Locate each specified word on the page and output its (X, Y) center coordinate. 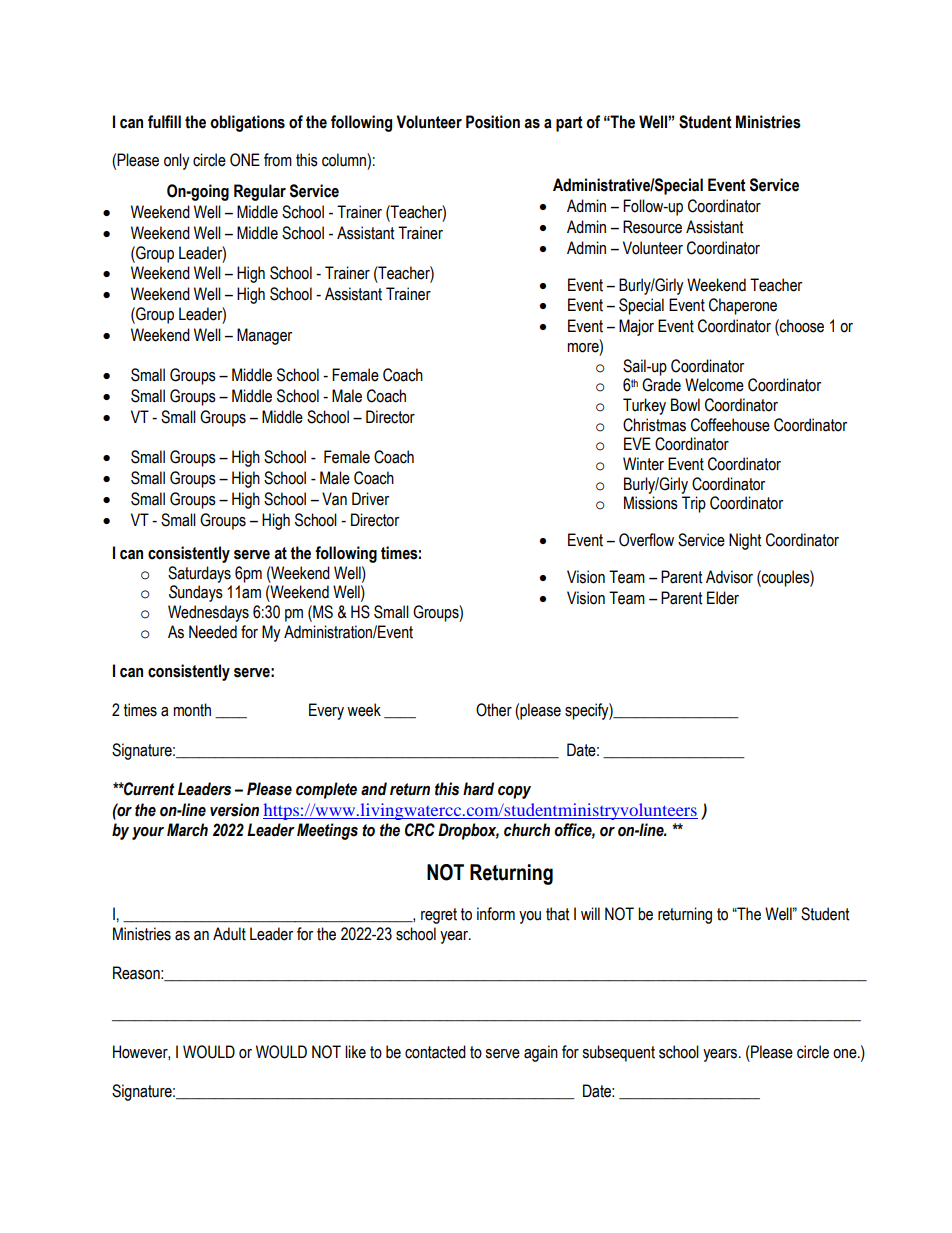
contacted (435, 1052)
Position (493, 122)
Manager (264, 336)
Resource (652, 227)
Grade (661, 385)
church (527, 830)
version (234, 810)
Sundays (196, 593)
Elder (723, 598)
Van (334, 499)
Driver (370, 499)
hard (478, 789)
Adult (229, 934)
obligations (247, 123)
